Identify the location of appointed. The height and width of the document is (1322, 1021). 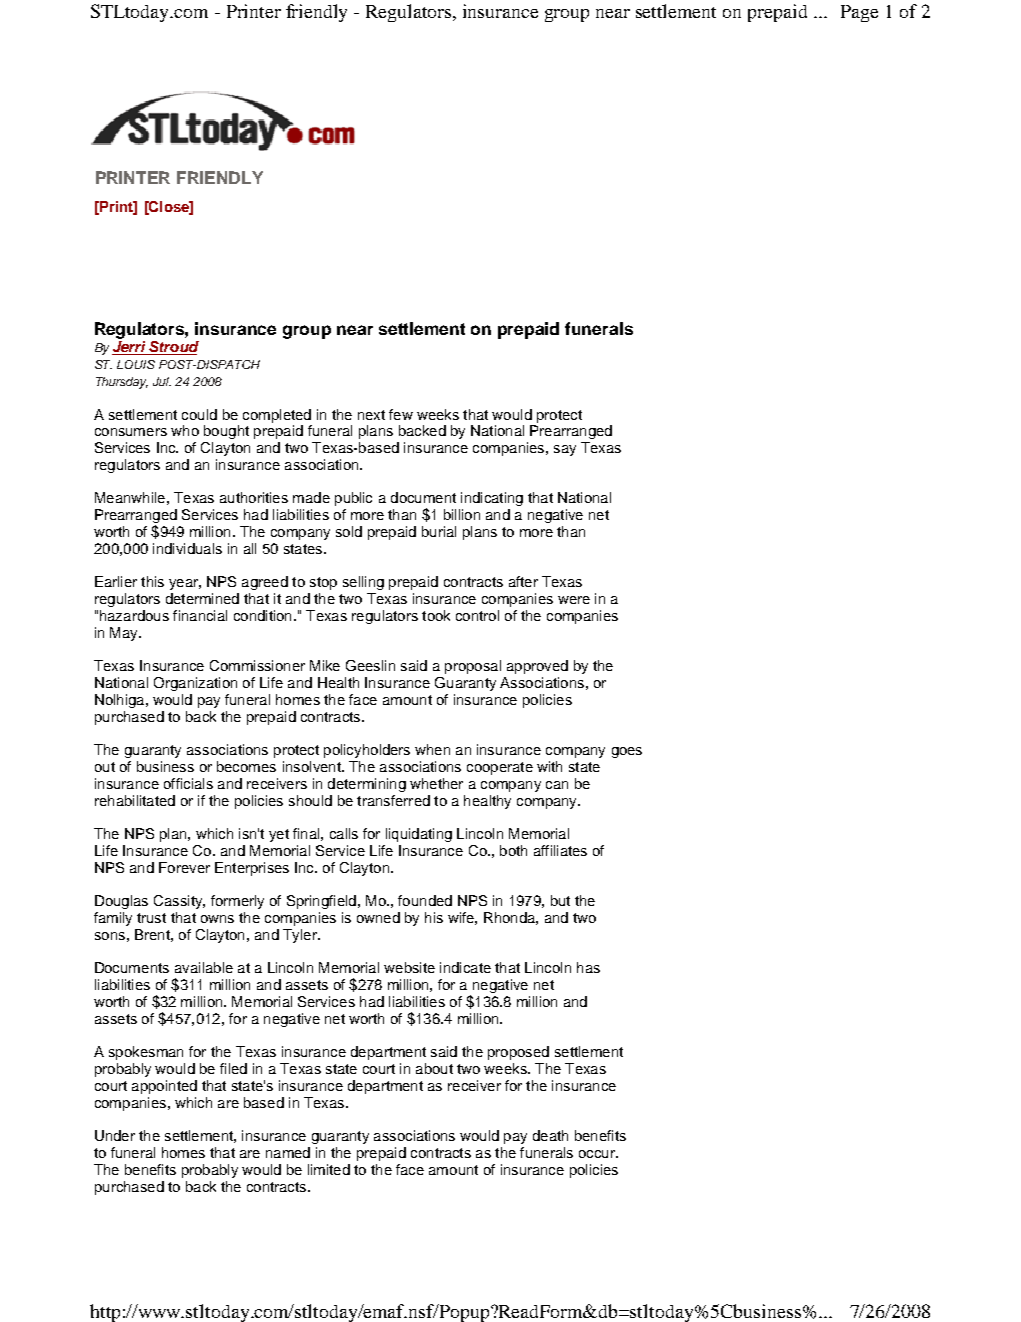
(164, 1087).
